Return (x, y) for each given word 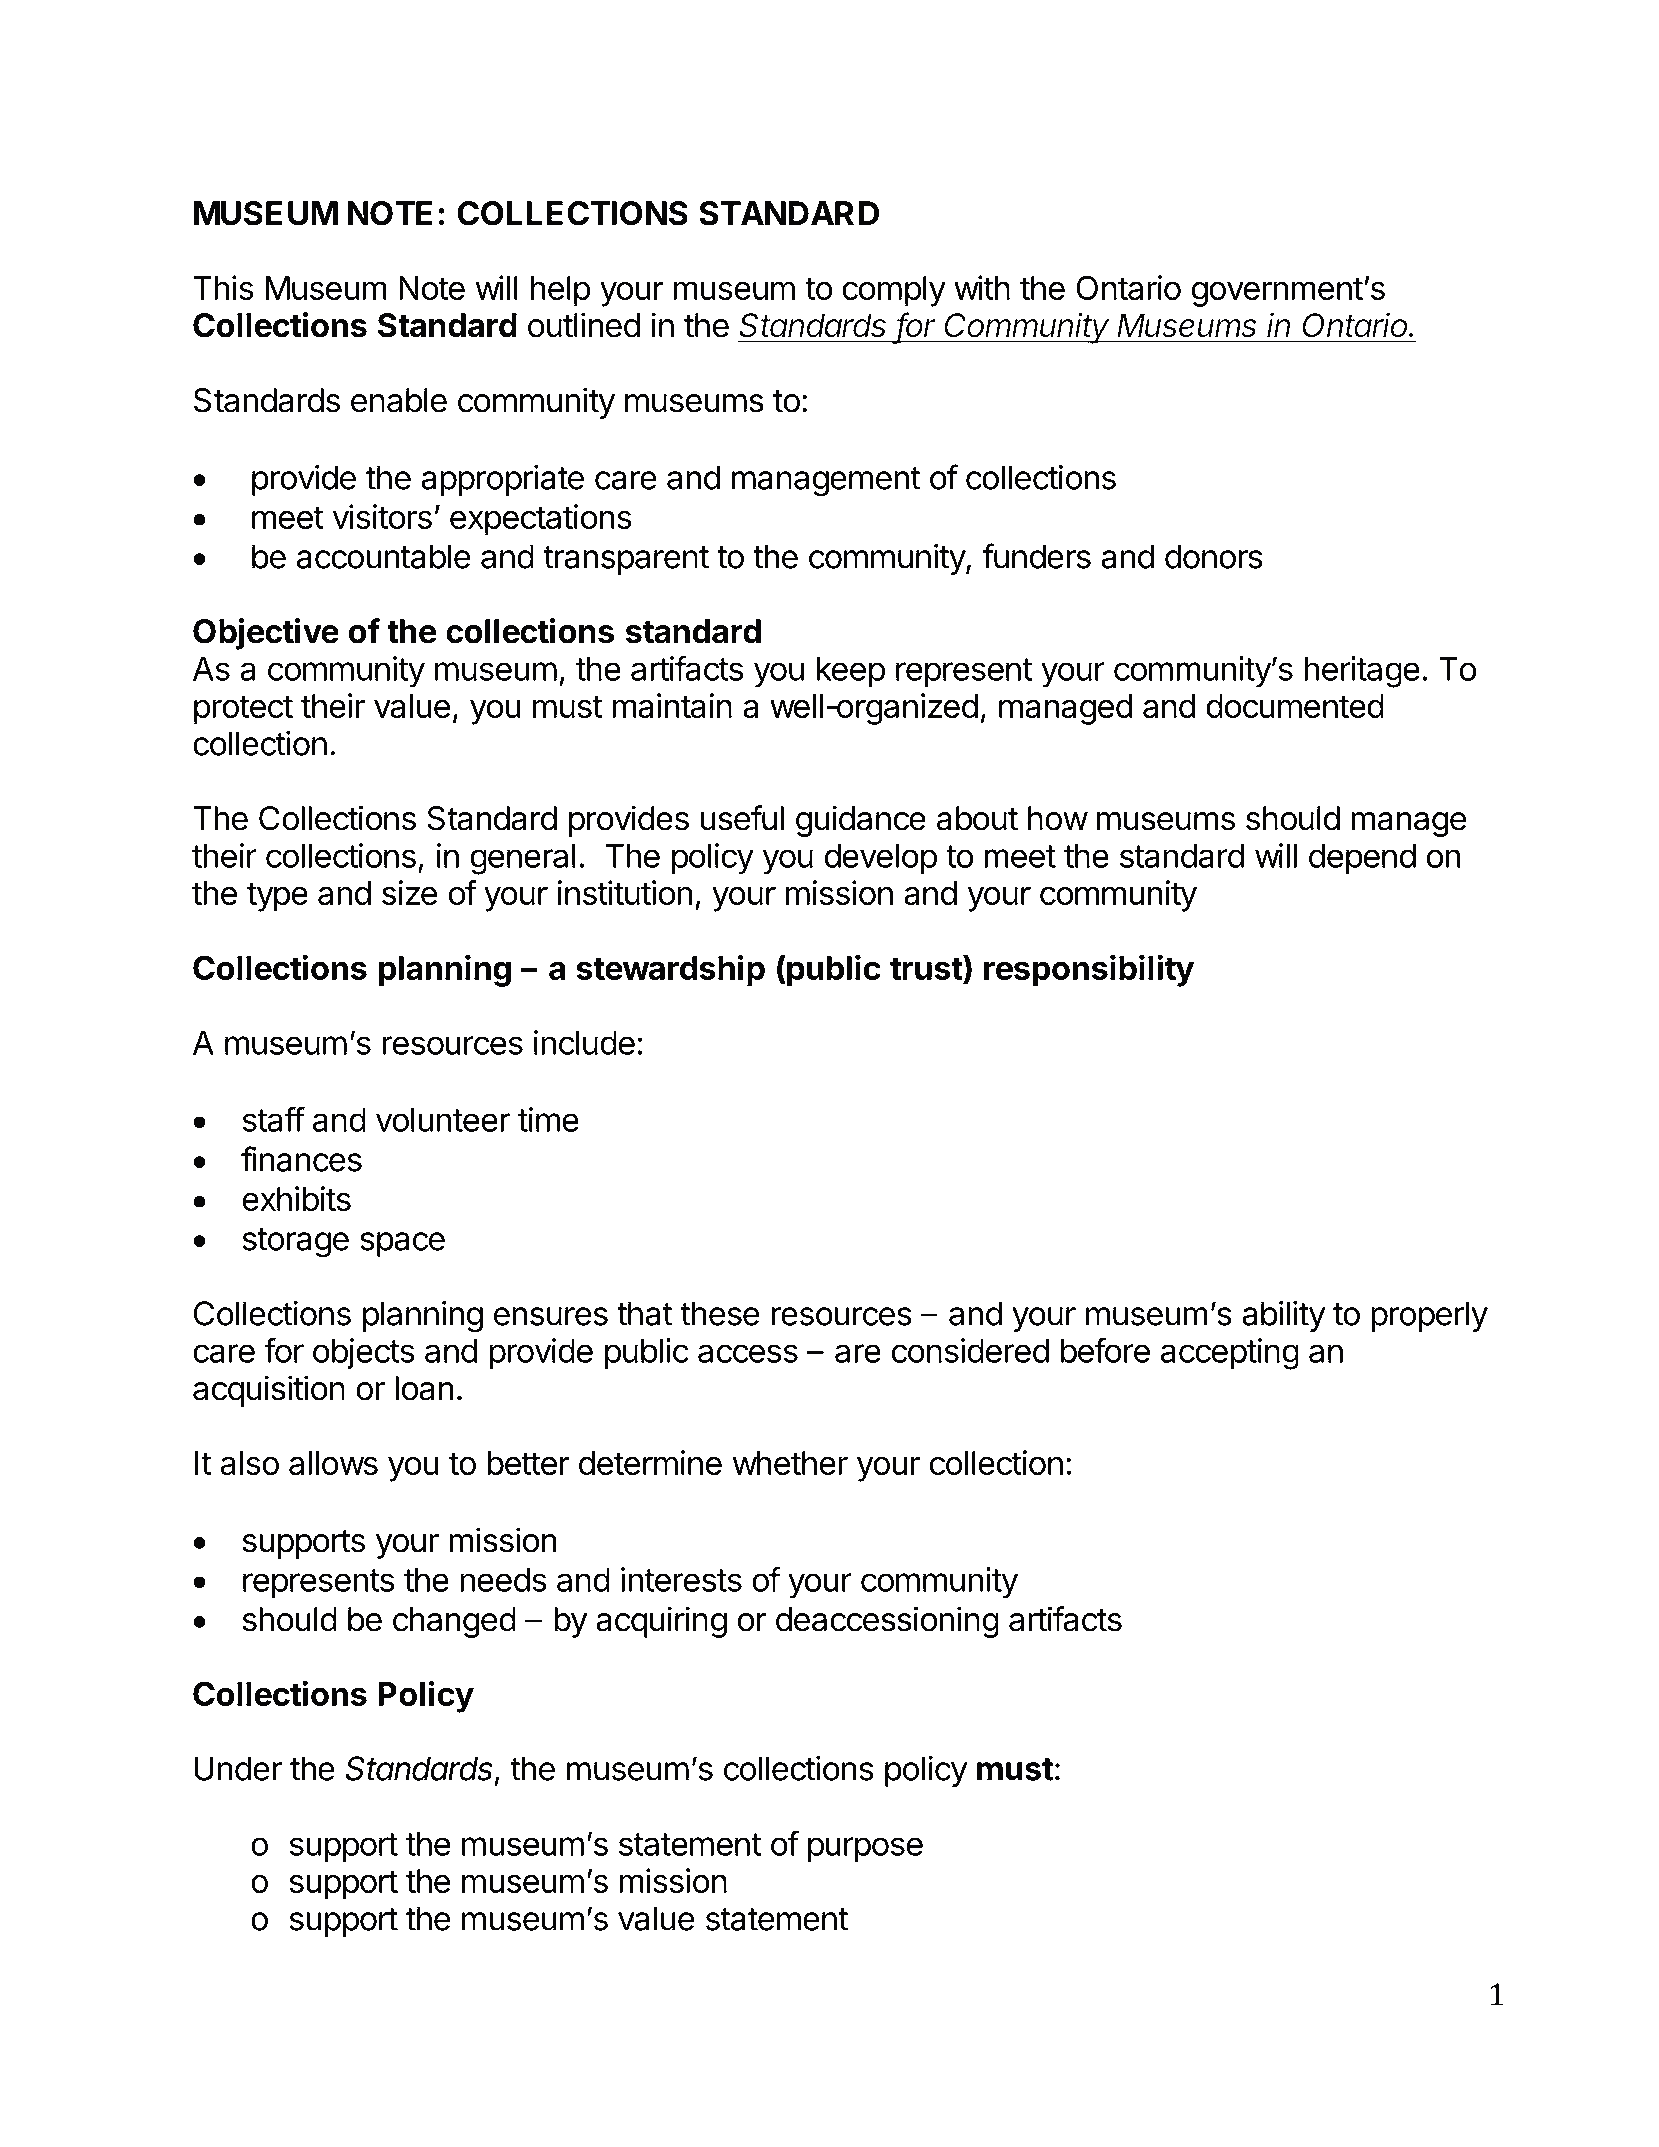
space (402, 1244)
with (982, 287)
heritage (1362, 672)
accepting (1230, 1354)
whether (790, 1463)
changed (454, 1622)
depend (1362, 858)
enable (399, 400)
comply (894, 291)
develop (881, 858)
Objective (266, 634)
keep (851, 671)
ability (1283, 1316)
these (719, 1313)
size (409, 892)
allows (333, 1463)
